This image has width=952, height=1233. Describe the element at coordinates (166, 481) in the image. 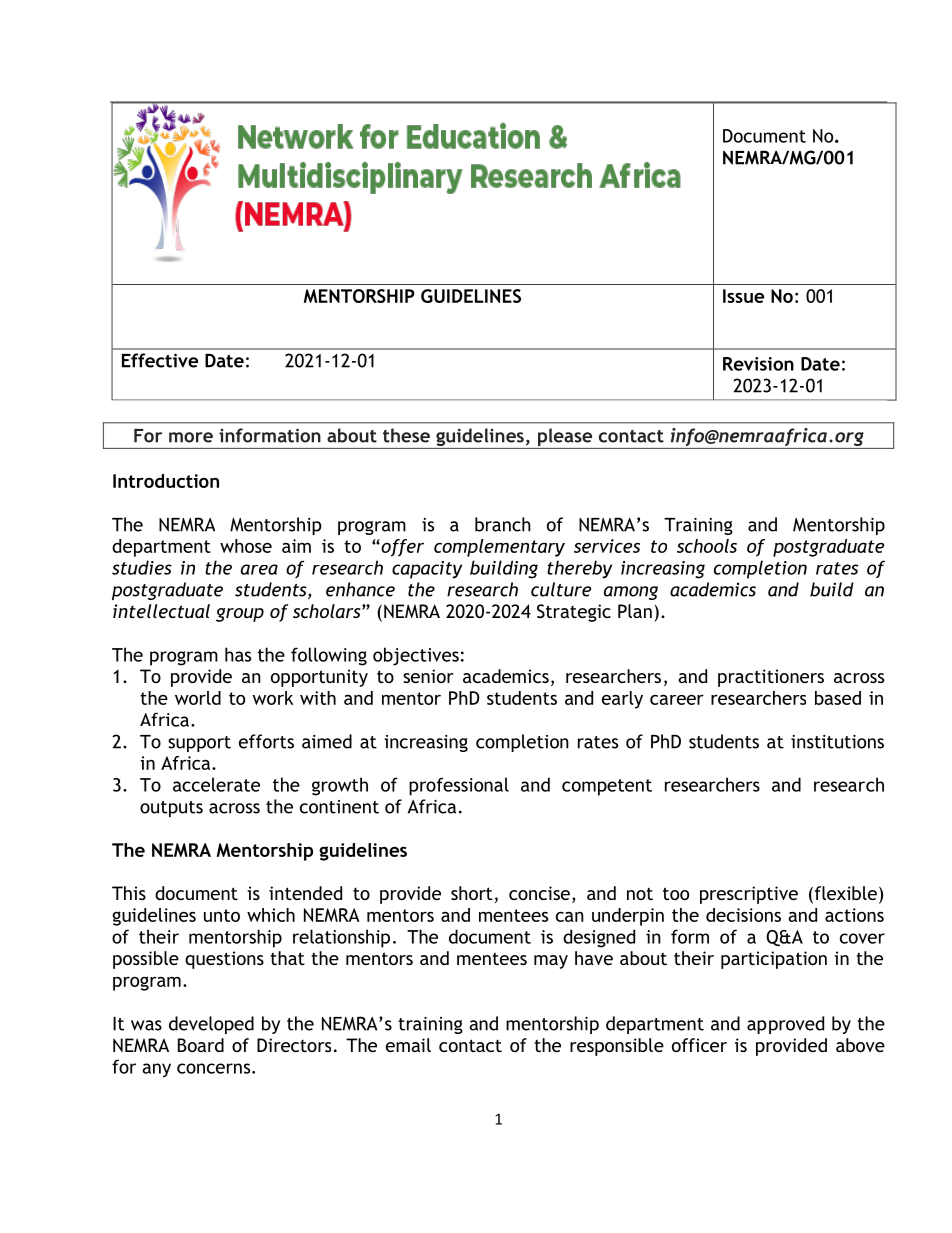

I see `Introduction` at that location.
